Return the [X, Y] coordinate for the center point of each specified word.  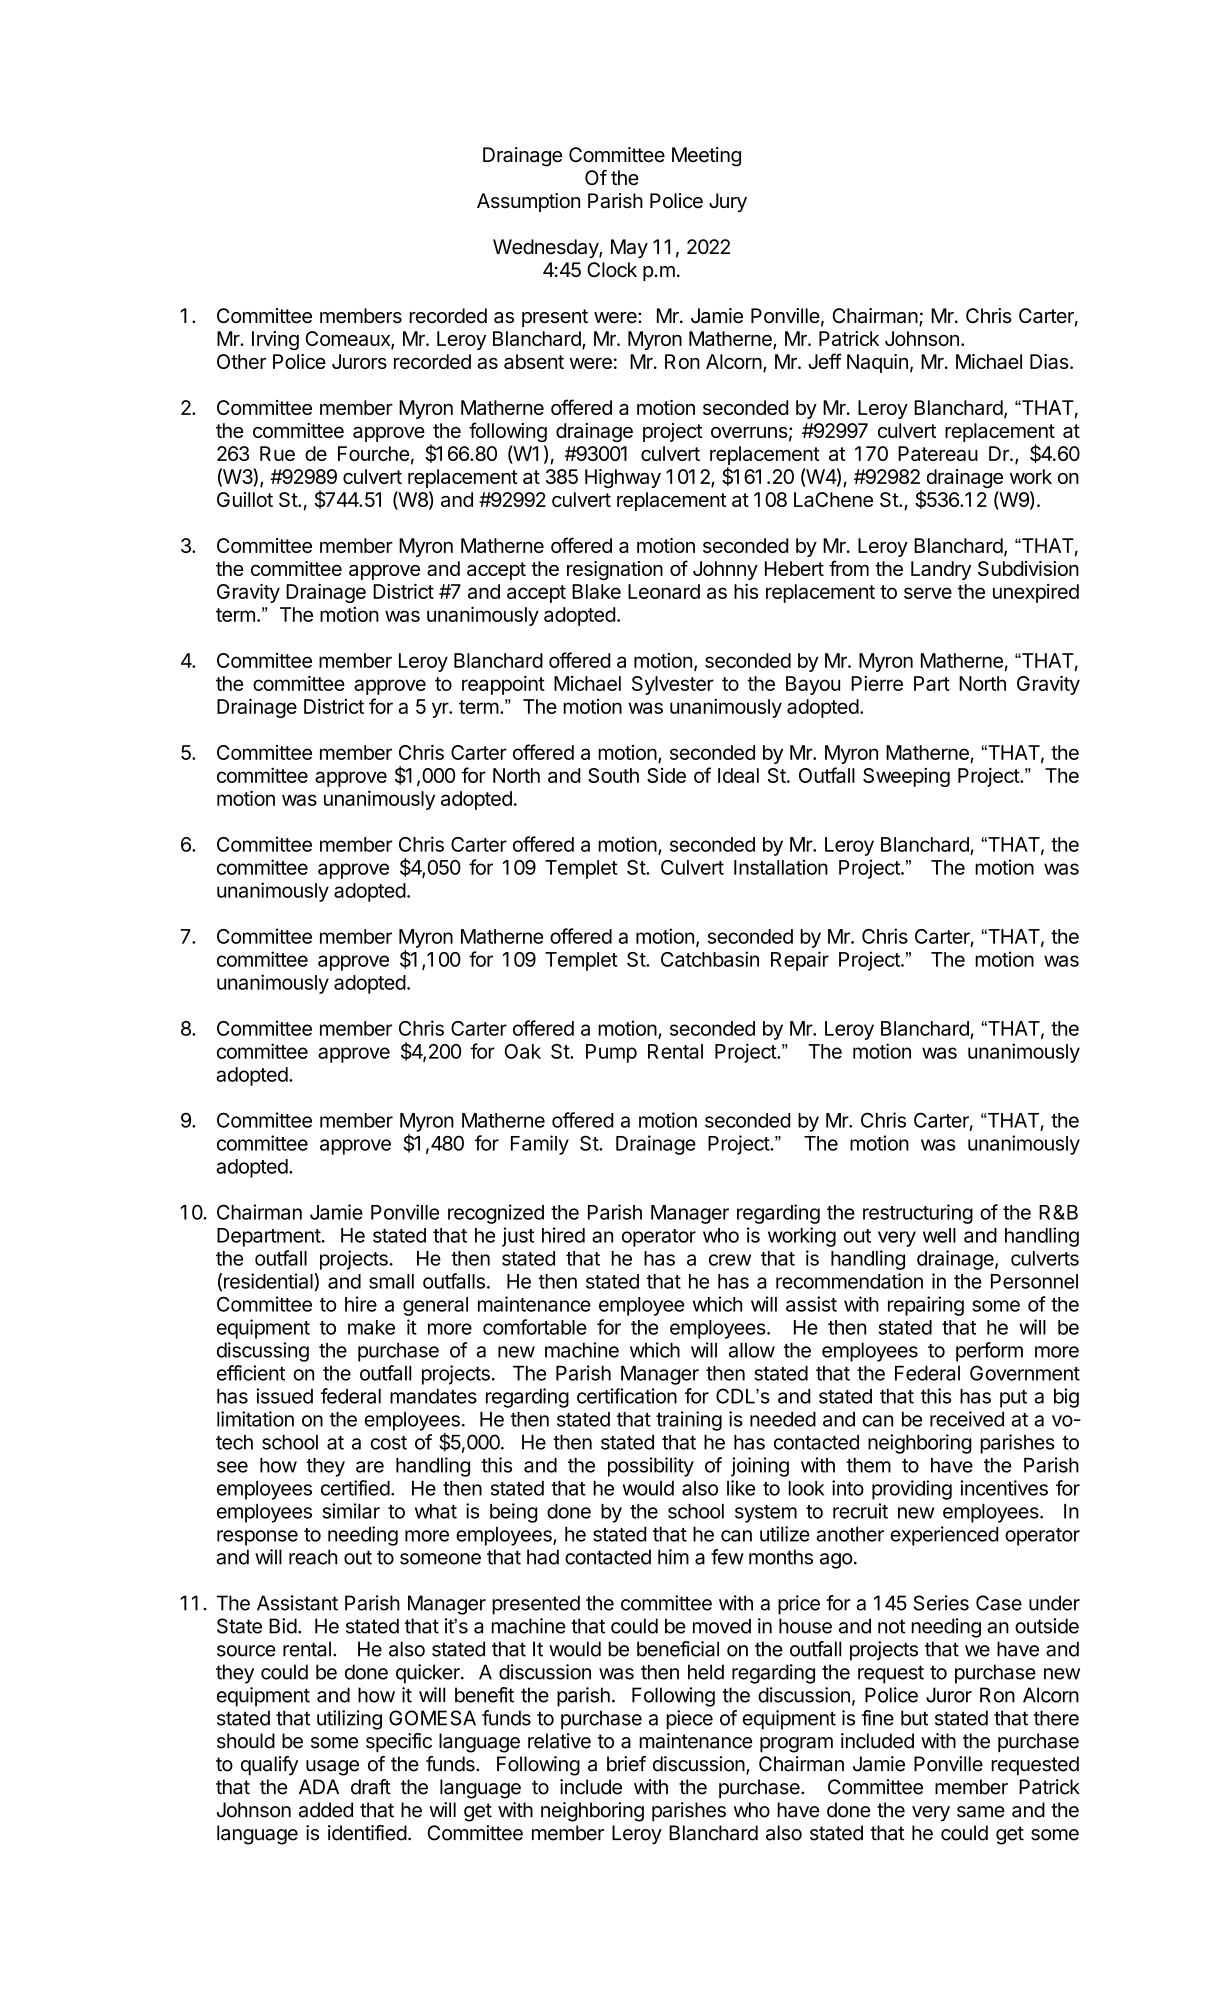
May [629, 248]
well [939, 1235]
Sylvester [673, 685]
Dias [1049, 361]
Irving [275, 340]
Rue [277, 453]
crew [730, 1260]
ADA [319, 1786]
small [391, 1281]
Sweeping [906, 777]
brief [626, 1764]
